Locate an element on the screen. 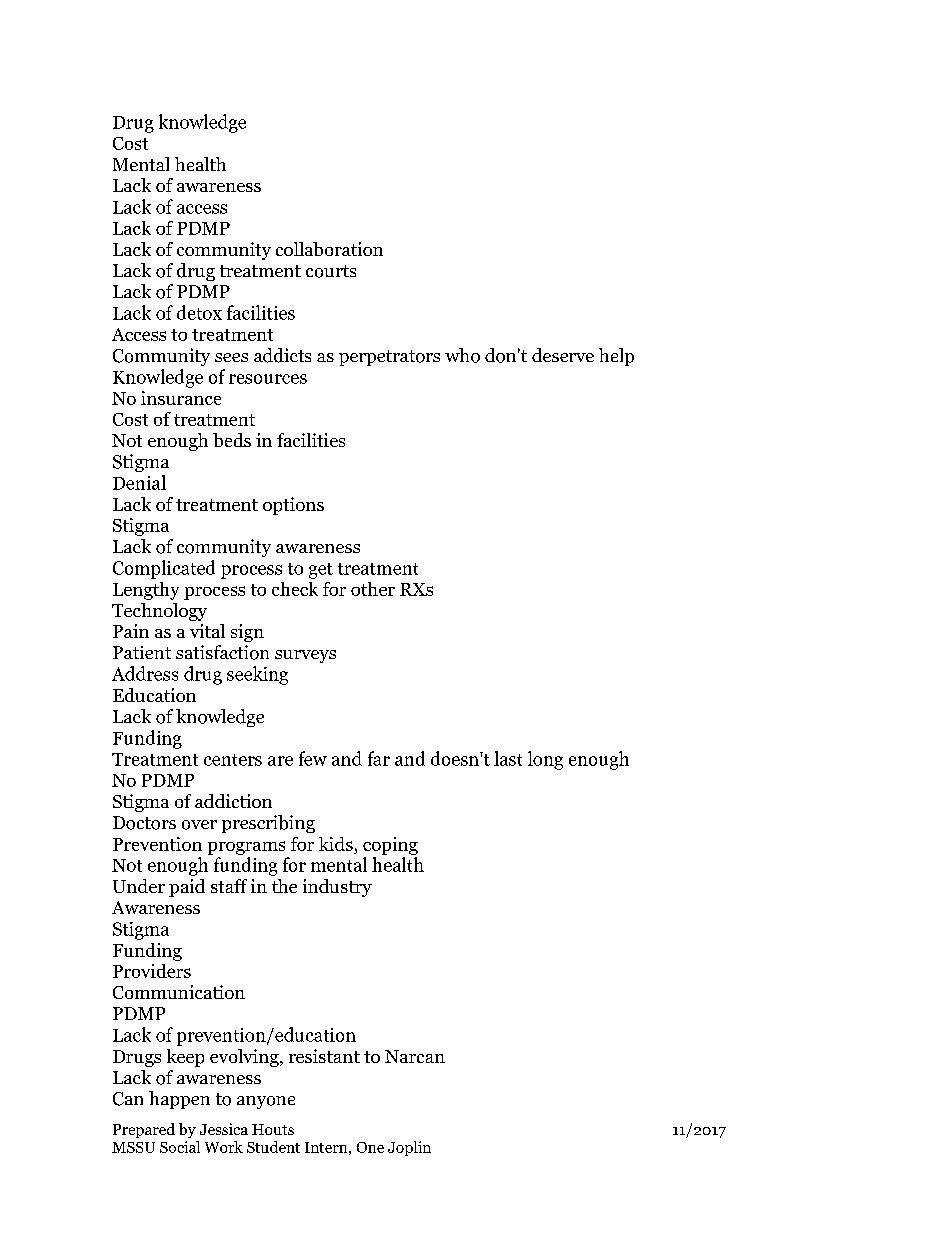  Complicated is located at coordinates (164, 569).
